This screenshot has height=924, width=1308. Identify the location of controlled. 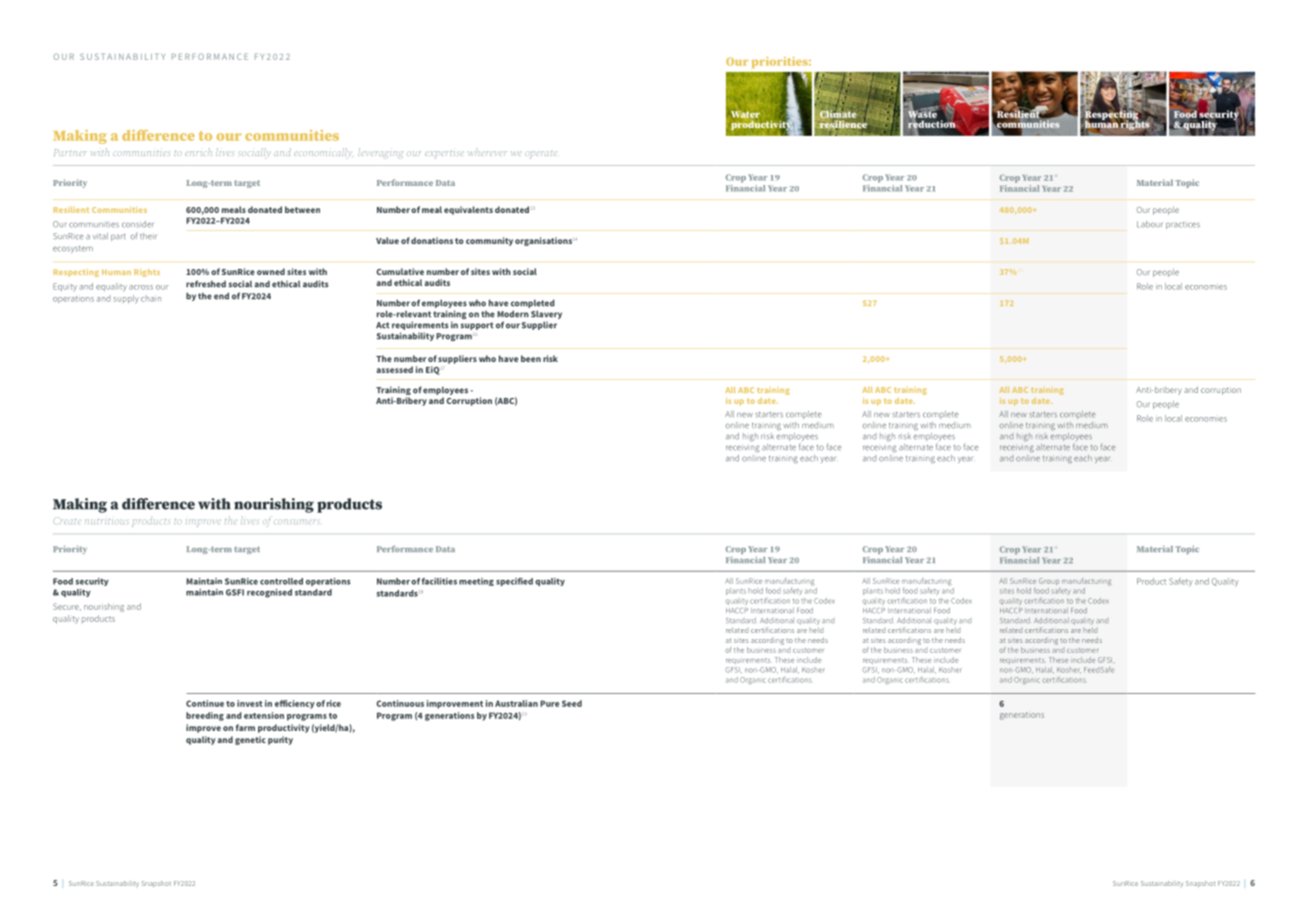
(281, 581).
